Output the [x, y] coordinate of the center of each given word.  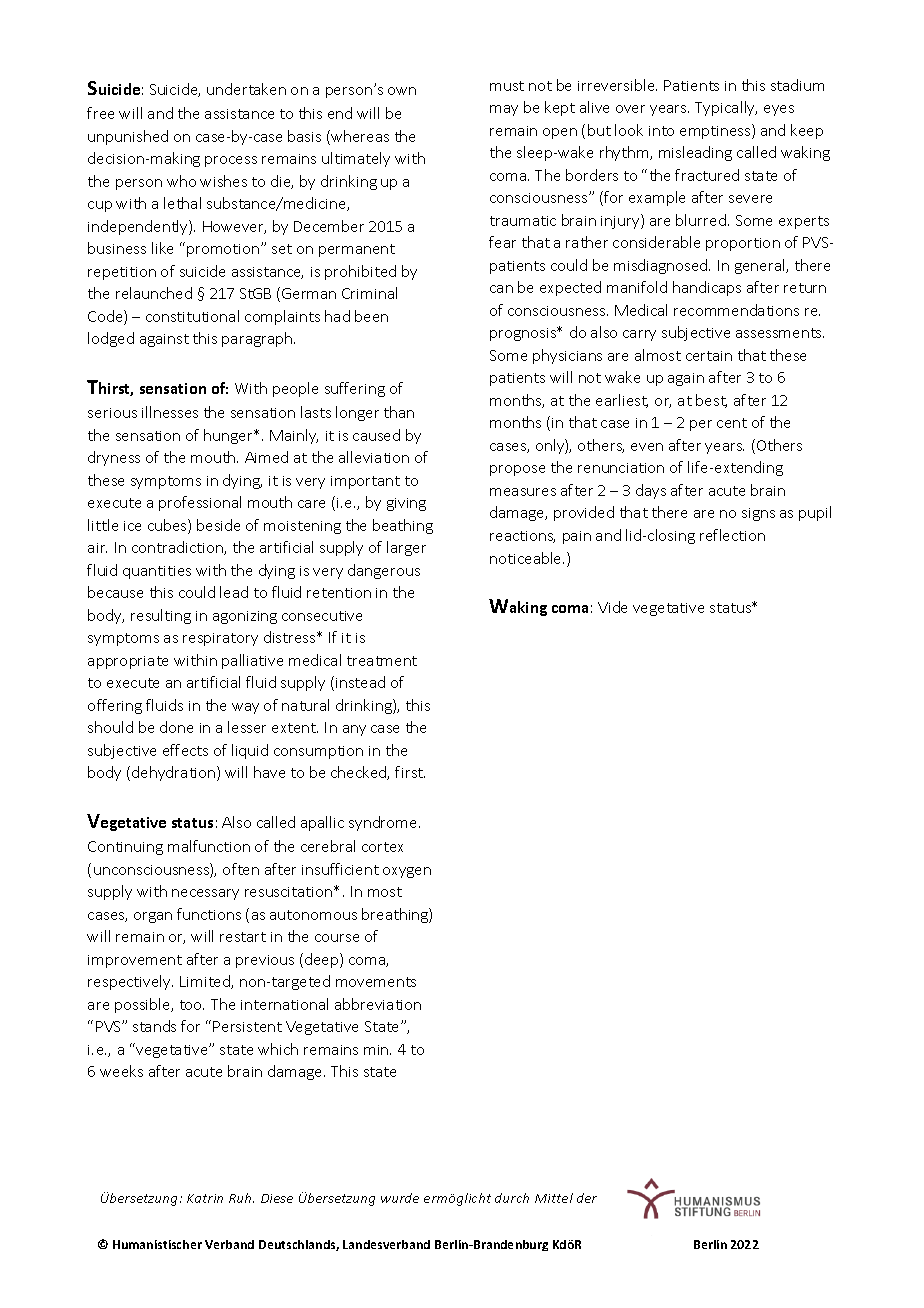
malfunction [209, 846]
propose [517, 470]
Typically [726, 108]
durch [512, 1198]
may [504, 110]
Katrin [205, 1198]
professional [200, 503]
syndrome [384, 823]
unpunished [128, 137]
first [410, 772]
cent [732, 423]
